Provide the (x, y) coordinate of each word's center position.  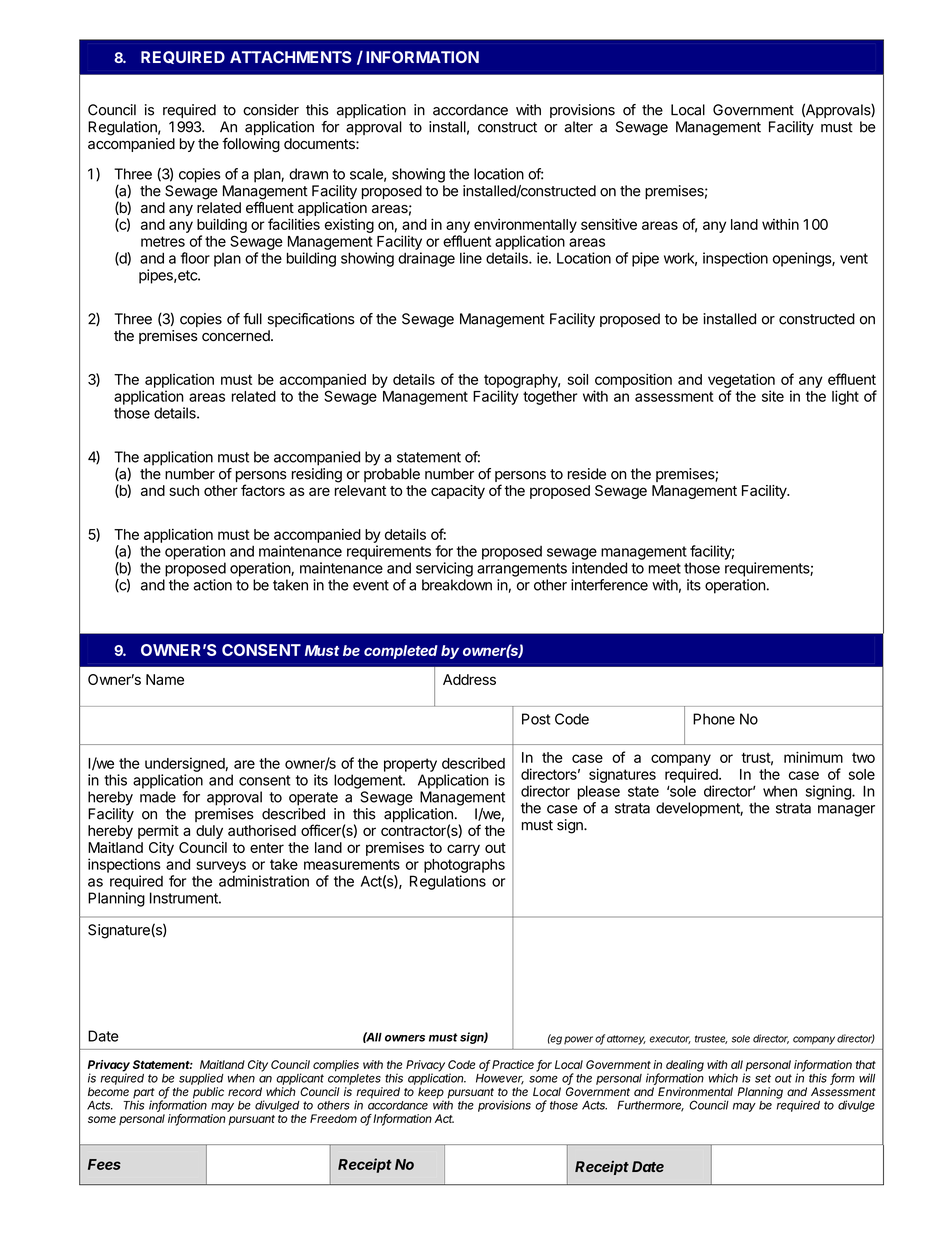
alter (578, 127)
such (184, 490)
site (773, 396)
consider (271, 110)
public (208, 1094)
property (410, 765)
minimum (813, 757)
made (158, 797)
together (550, 398)
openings (803, 259)
